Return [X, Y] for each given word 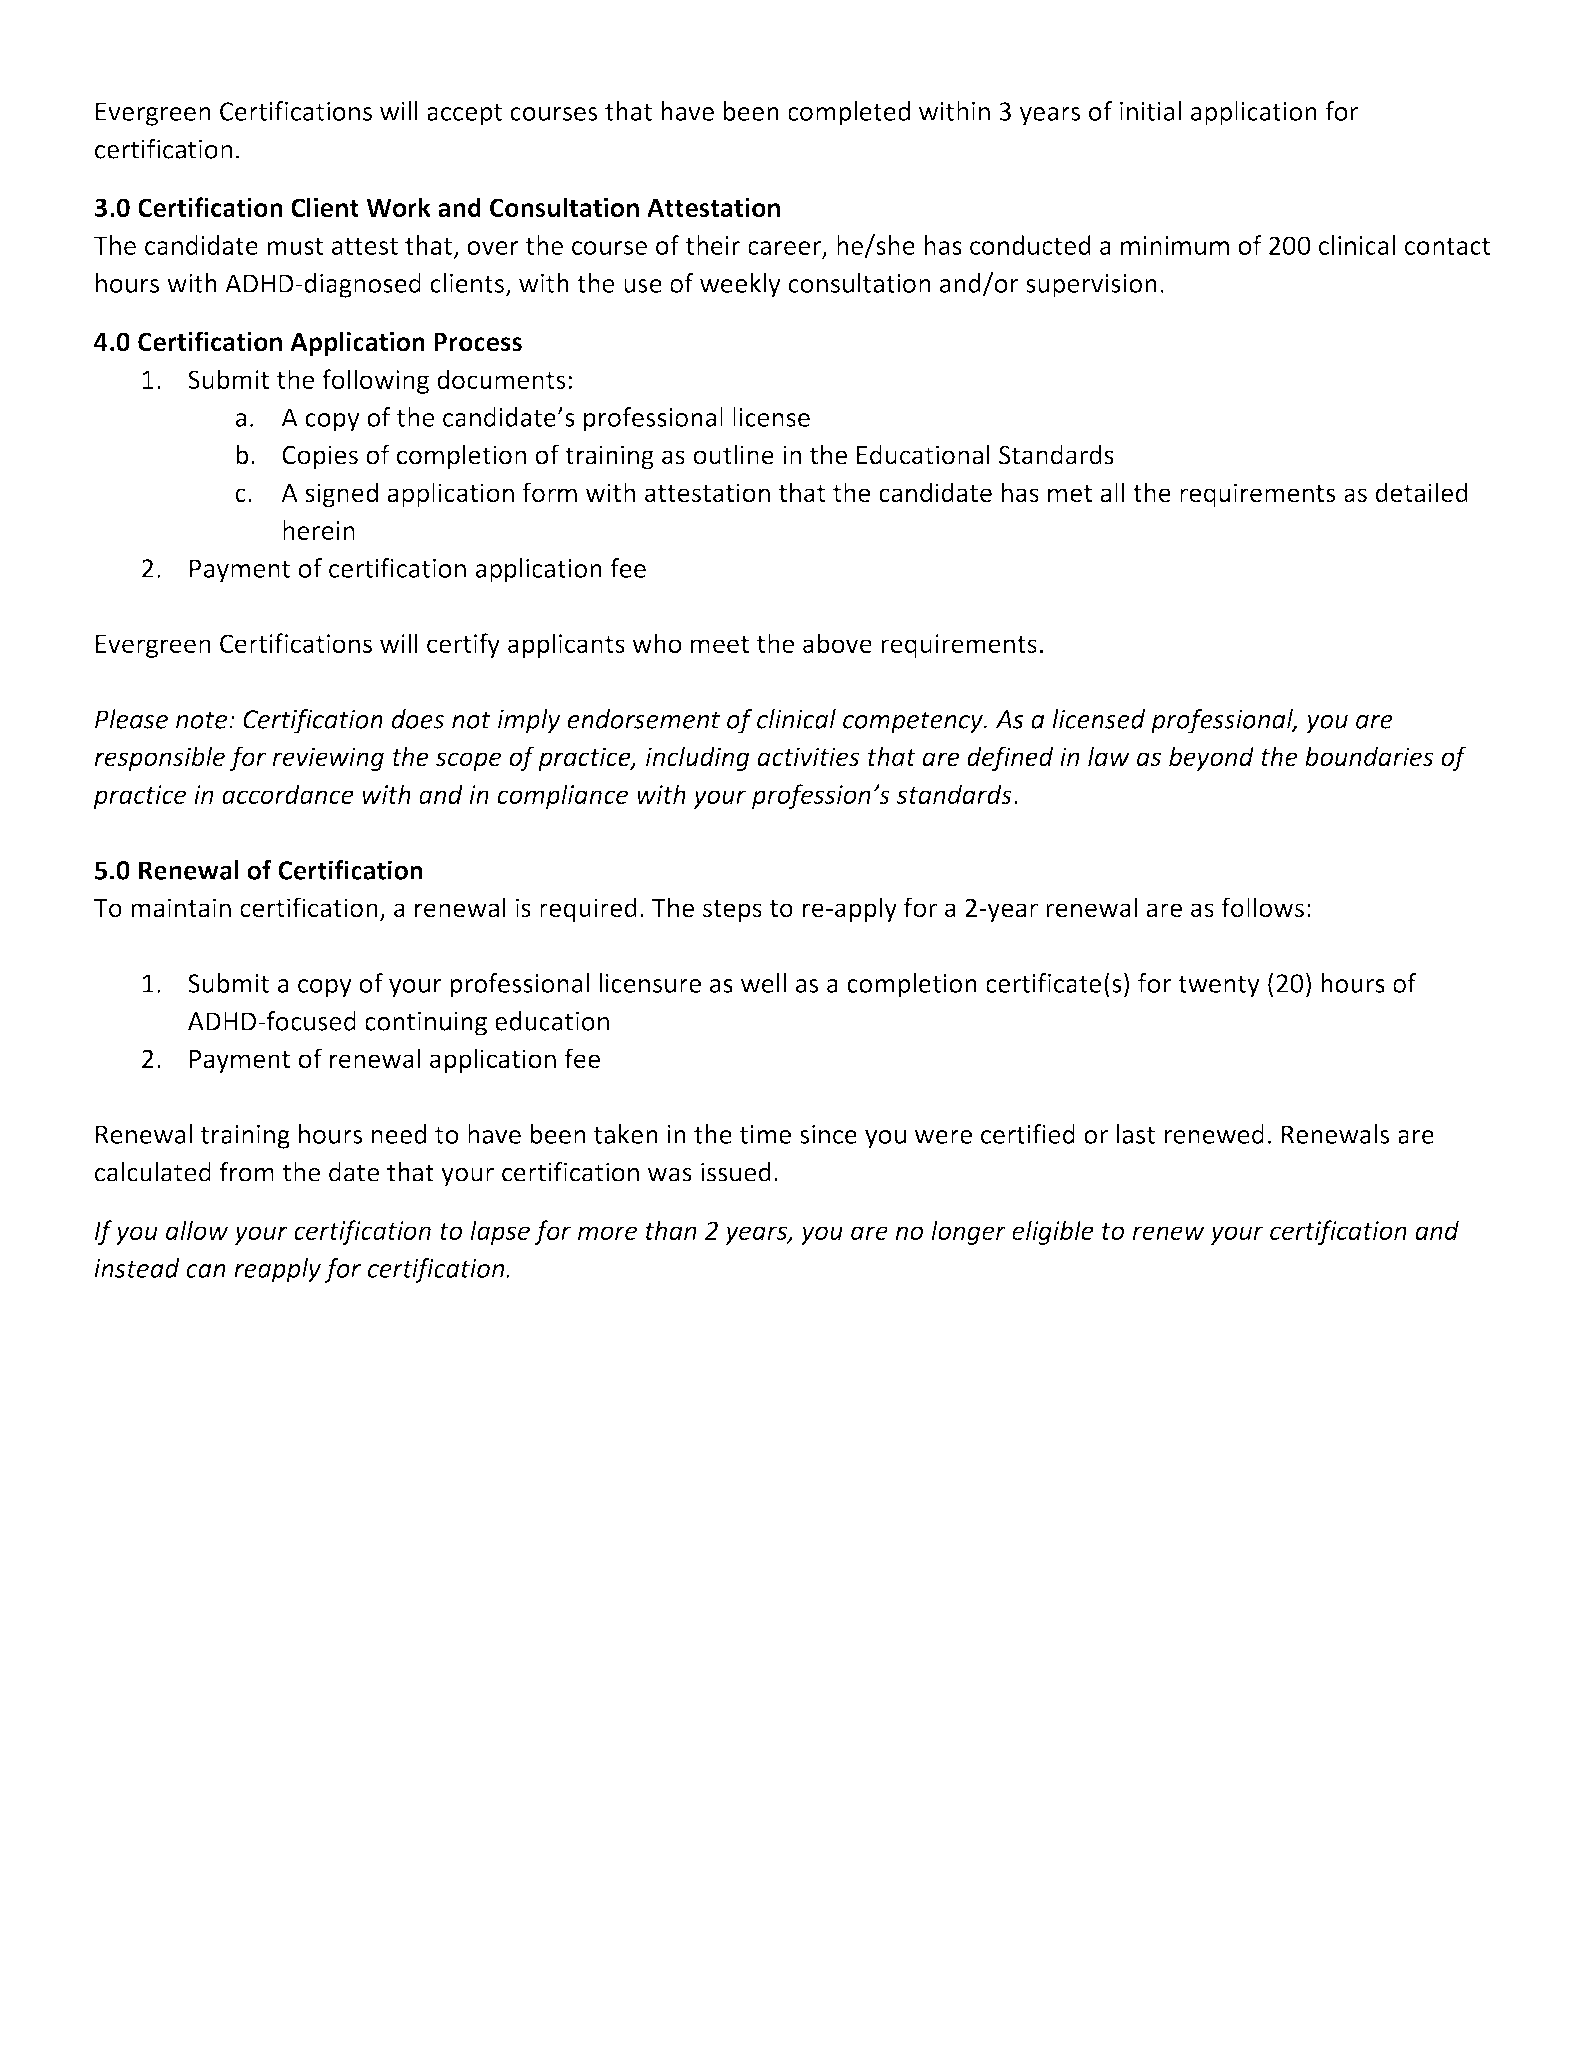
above [837, 643]
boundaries [1369, 756]
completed [849, 113]
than [671, 1230]
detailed [1422, 492]
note [203, 720]
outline [734, 454]
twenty [1219, 987]
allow [197, 1230]
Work [398, 207]
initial [1150, 111]
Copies [320, 457]
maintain [181, 908]
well [763, 983]
